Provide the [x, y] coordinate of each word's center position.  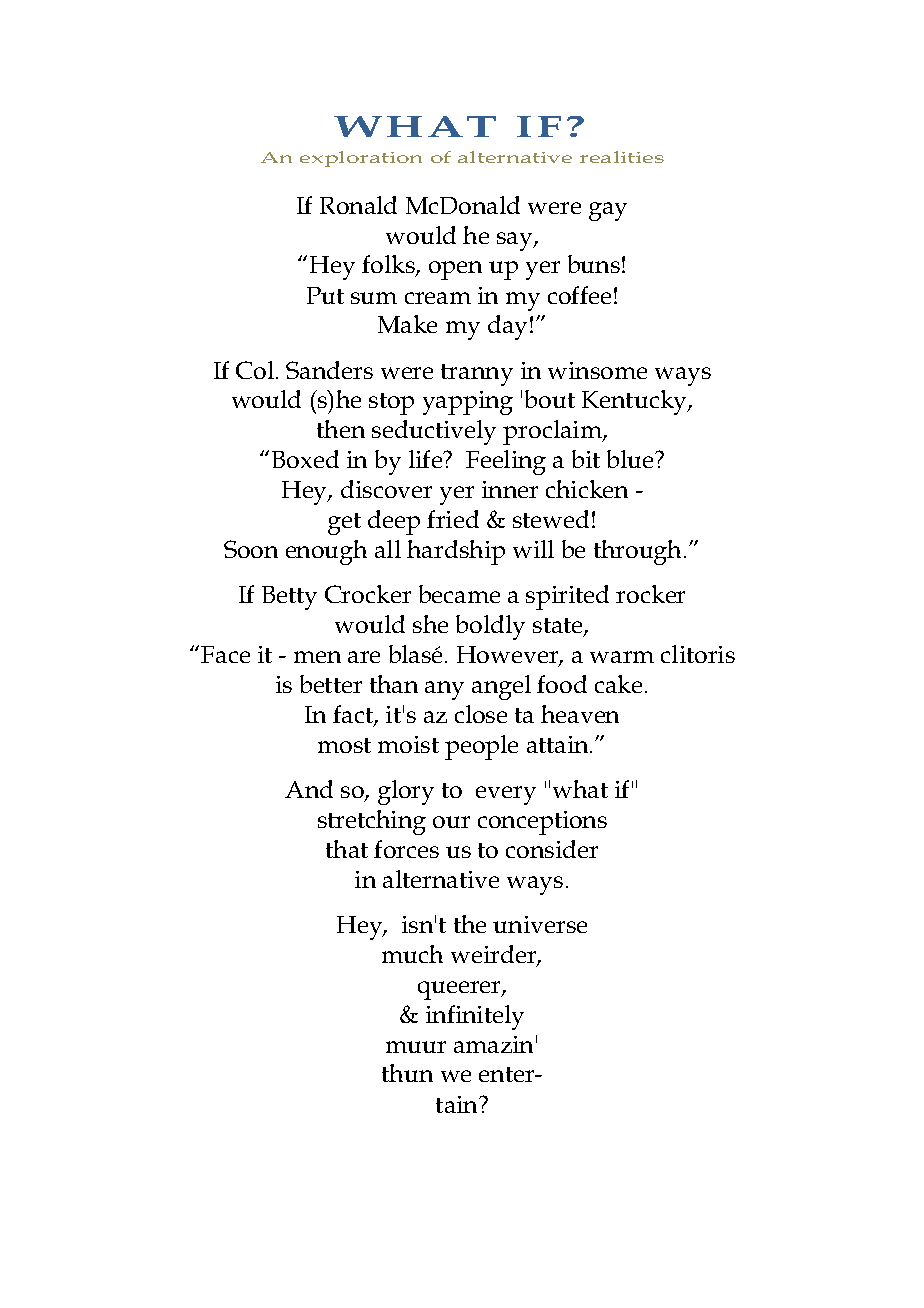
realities [622, 157]
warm [622, 657]
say [516, 241]
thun [407, 1073]
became [459, 594]
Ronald [358, 205]
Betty [289, 598]
